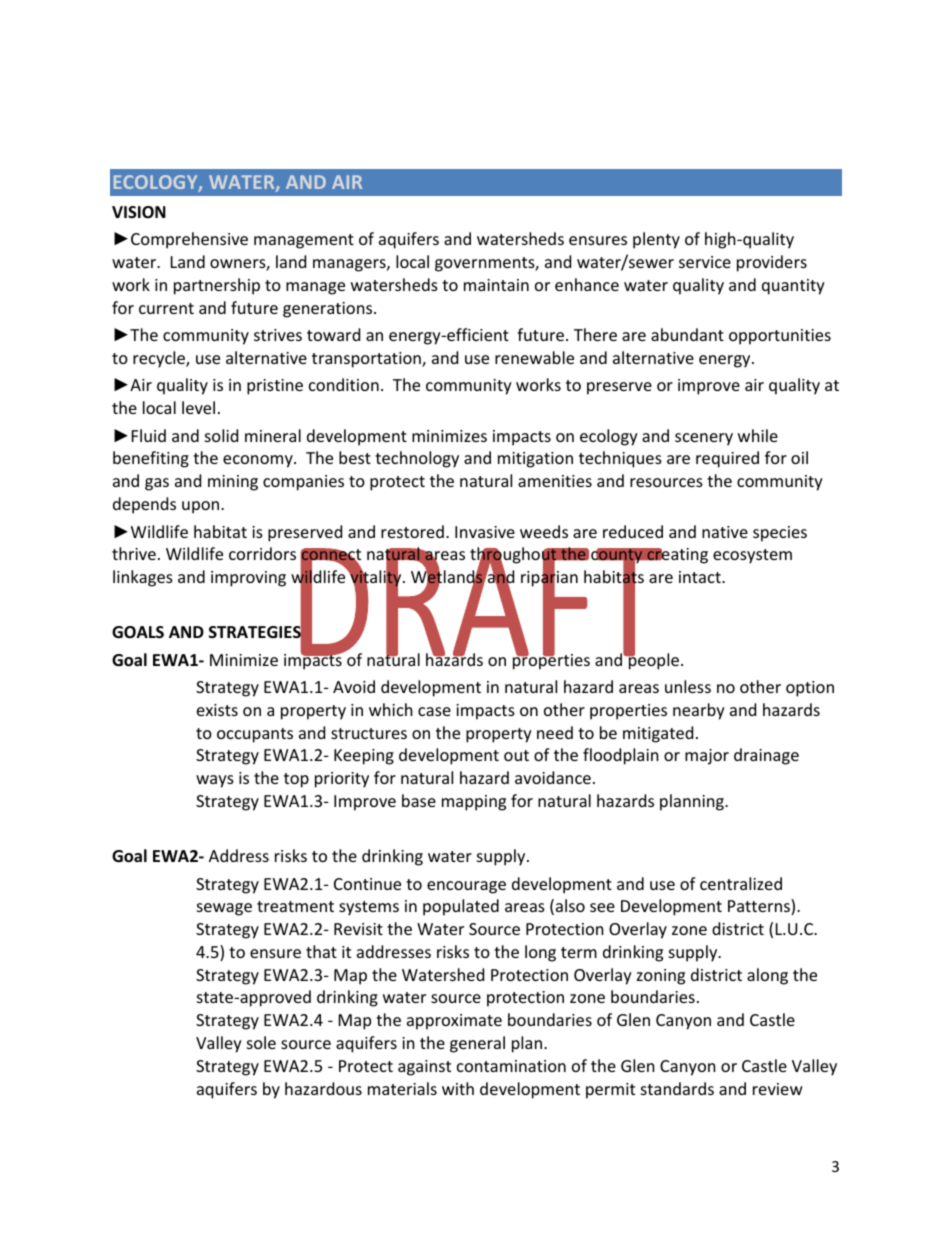  What do you see at coordinates (705, 262) in the page?
I see `service` at bounding box center [705, 262].
